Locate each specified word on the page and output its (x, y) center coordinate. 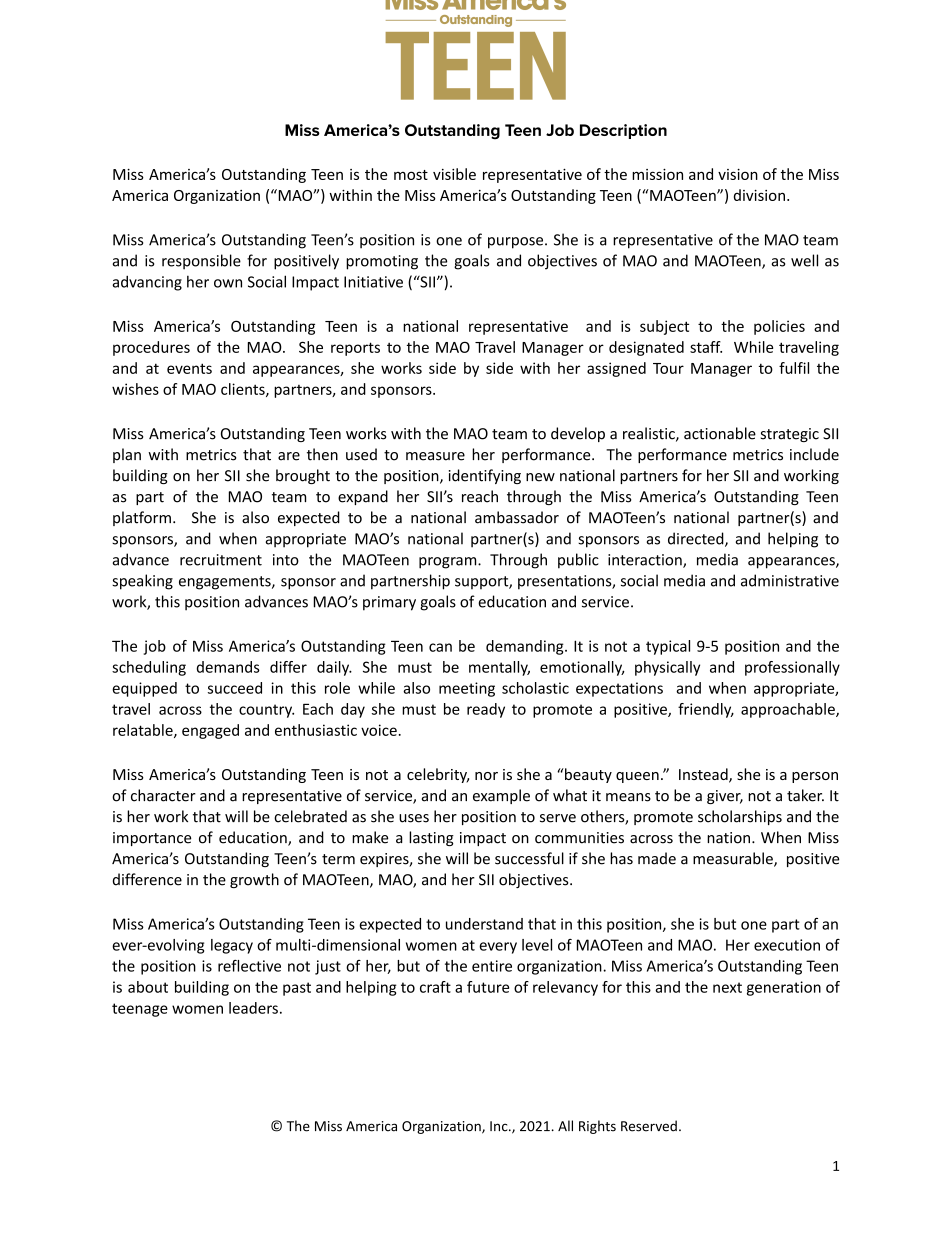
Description (623, 131)
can (440, 647)
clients (244, 390)
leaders (253, 1008)
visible (454, 174)
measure (435, 456)
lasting (431, 838)
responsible (201, 262)
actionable (720, 433)
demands (228, 667)
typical (668, 647)
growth (254, 880)
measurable (734, 859)
